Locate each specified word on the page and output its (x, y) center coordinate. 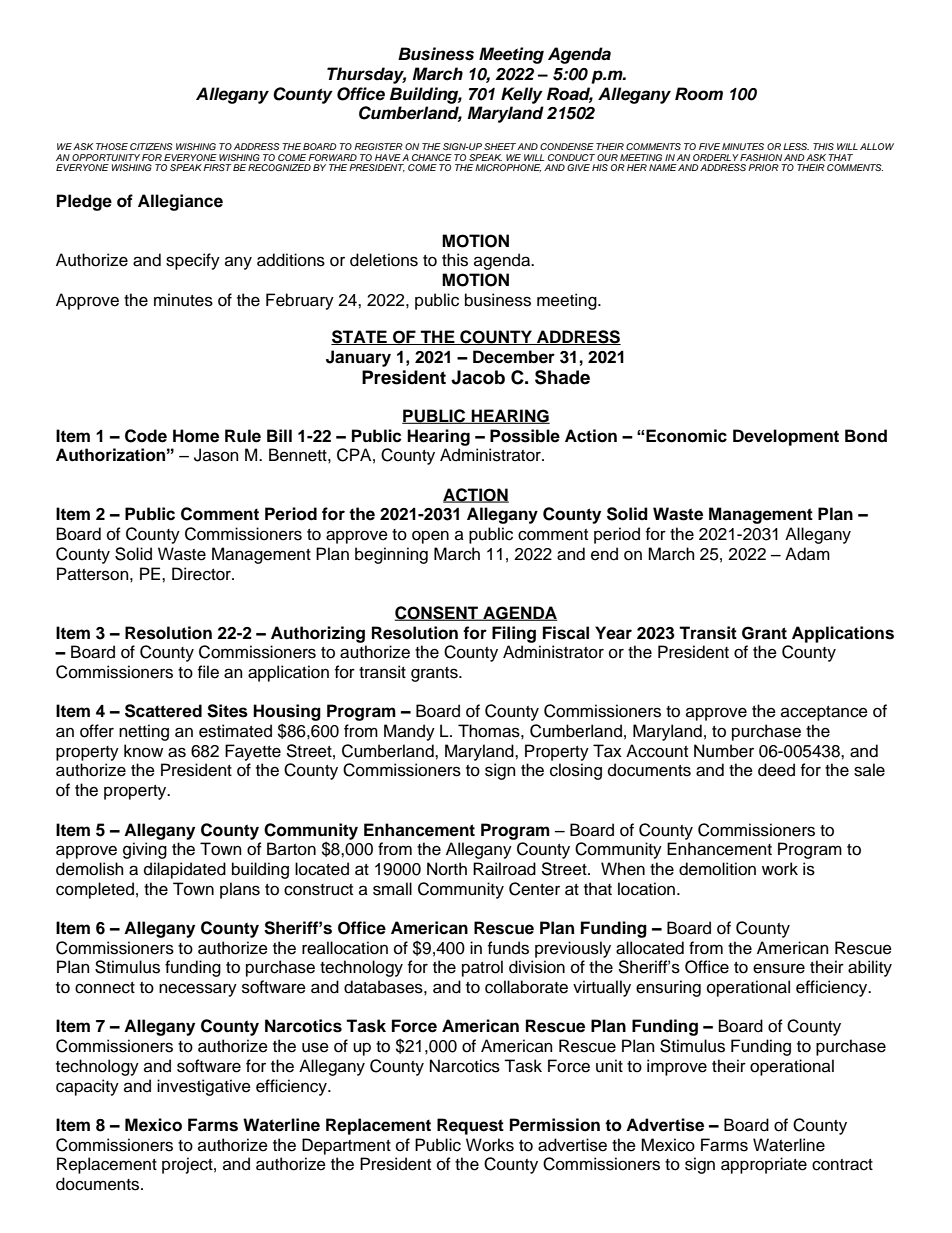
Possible (525, 436)
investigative (204, 1087)
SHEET (500, 146)
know (143, 751)
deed (776, 770)
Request (470, 1126)
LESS (796, 146)
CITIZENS (151, 146)
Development (786, 437)
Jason (216, 455)
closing (576, 771)
